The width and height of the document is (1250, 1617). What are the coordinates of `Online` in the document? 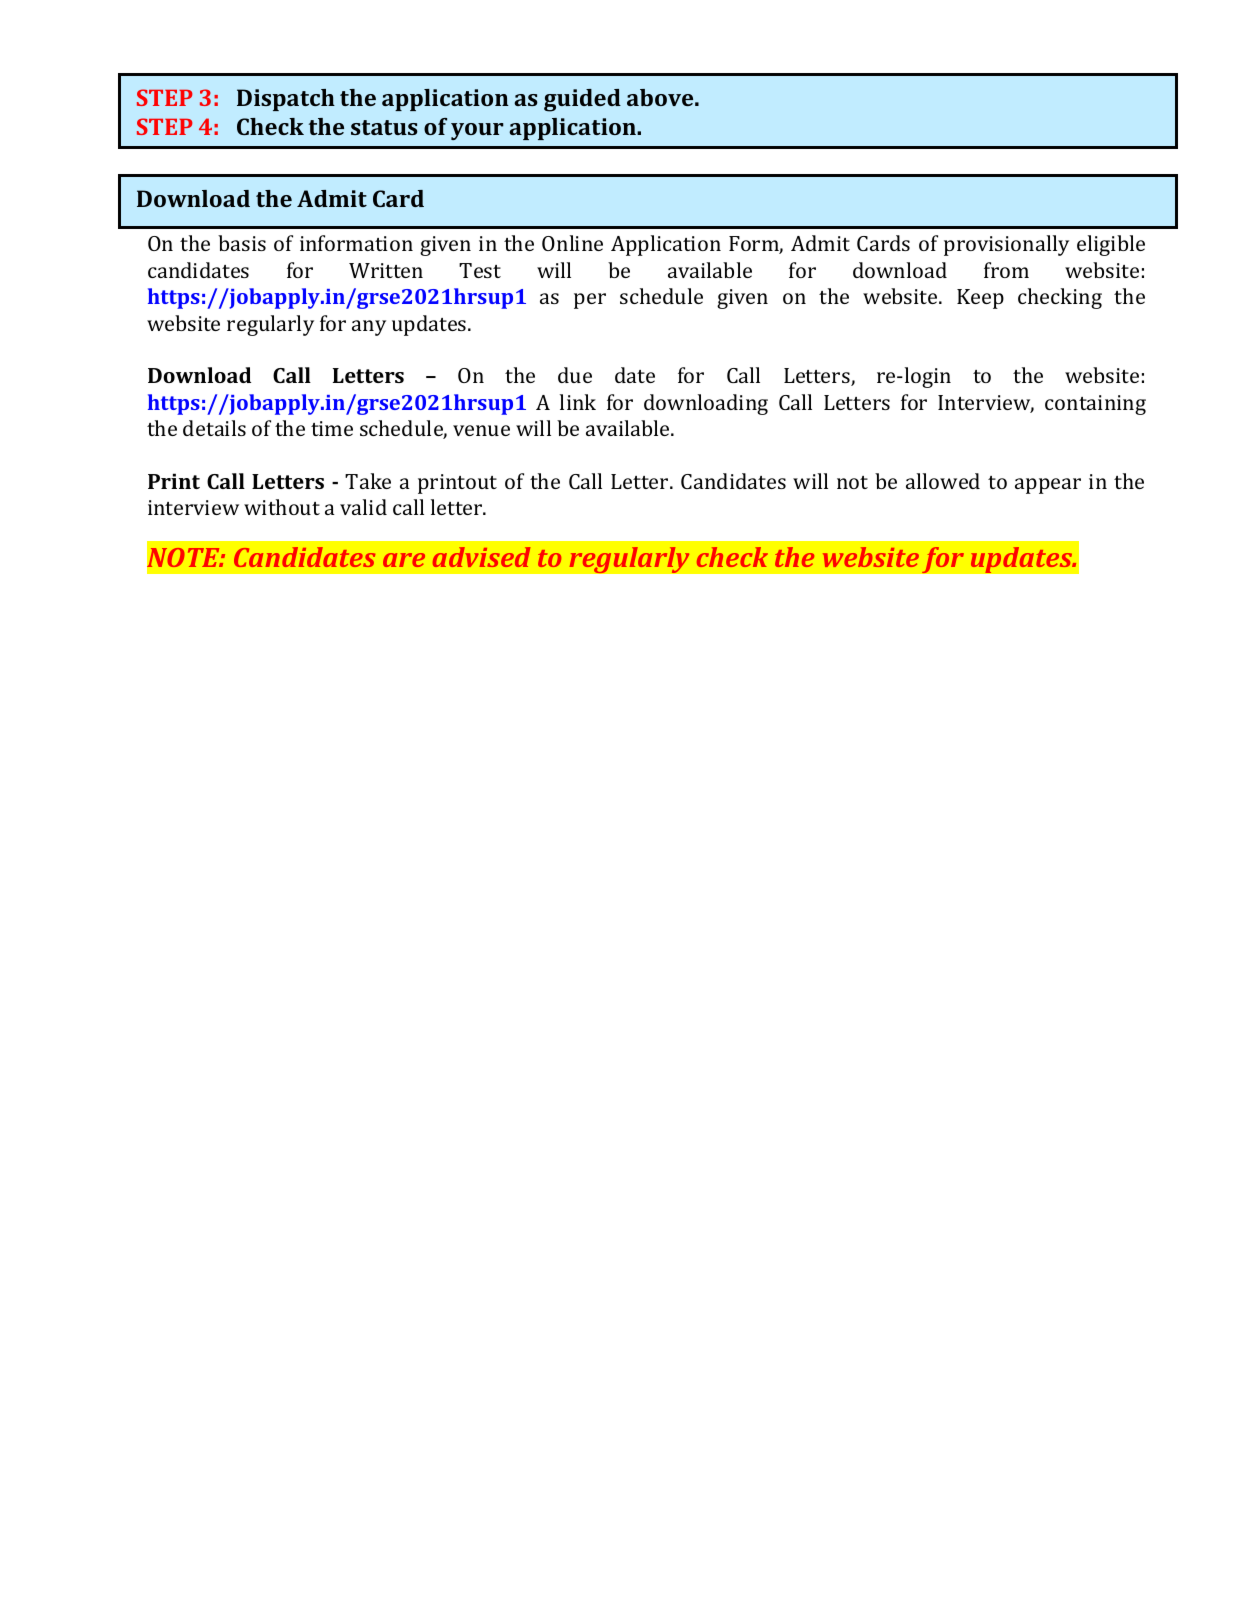 It's located at (572, 243).
